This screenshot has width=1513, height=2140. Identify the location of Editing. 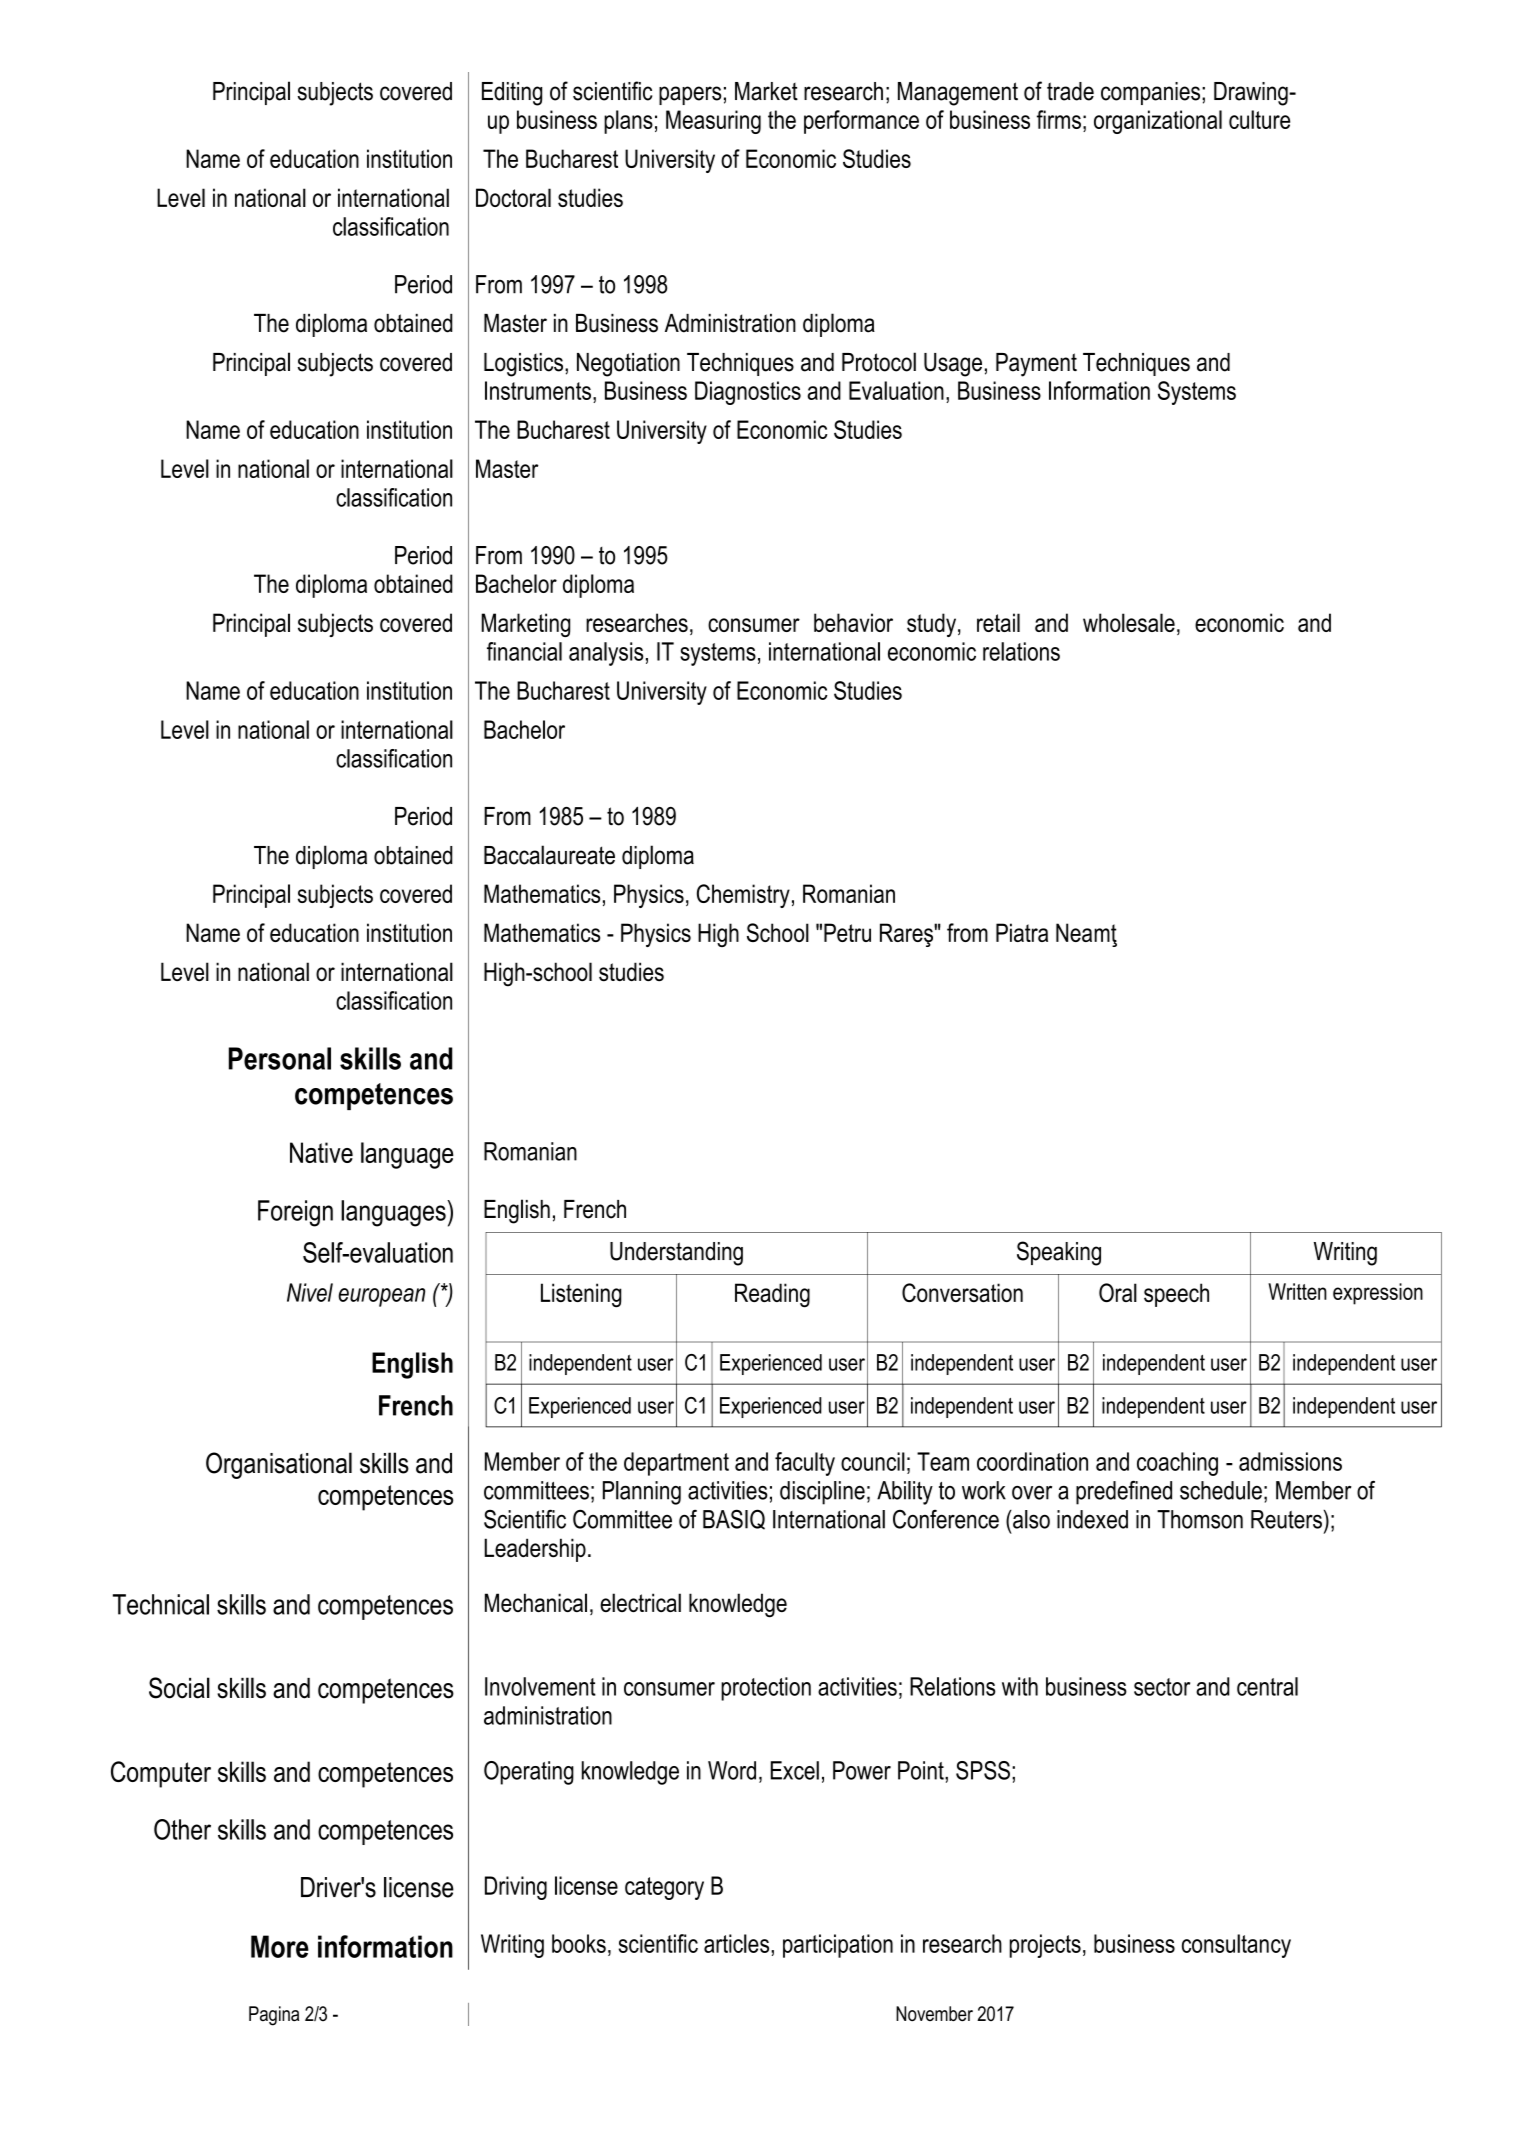
(512, 94).
